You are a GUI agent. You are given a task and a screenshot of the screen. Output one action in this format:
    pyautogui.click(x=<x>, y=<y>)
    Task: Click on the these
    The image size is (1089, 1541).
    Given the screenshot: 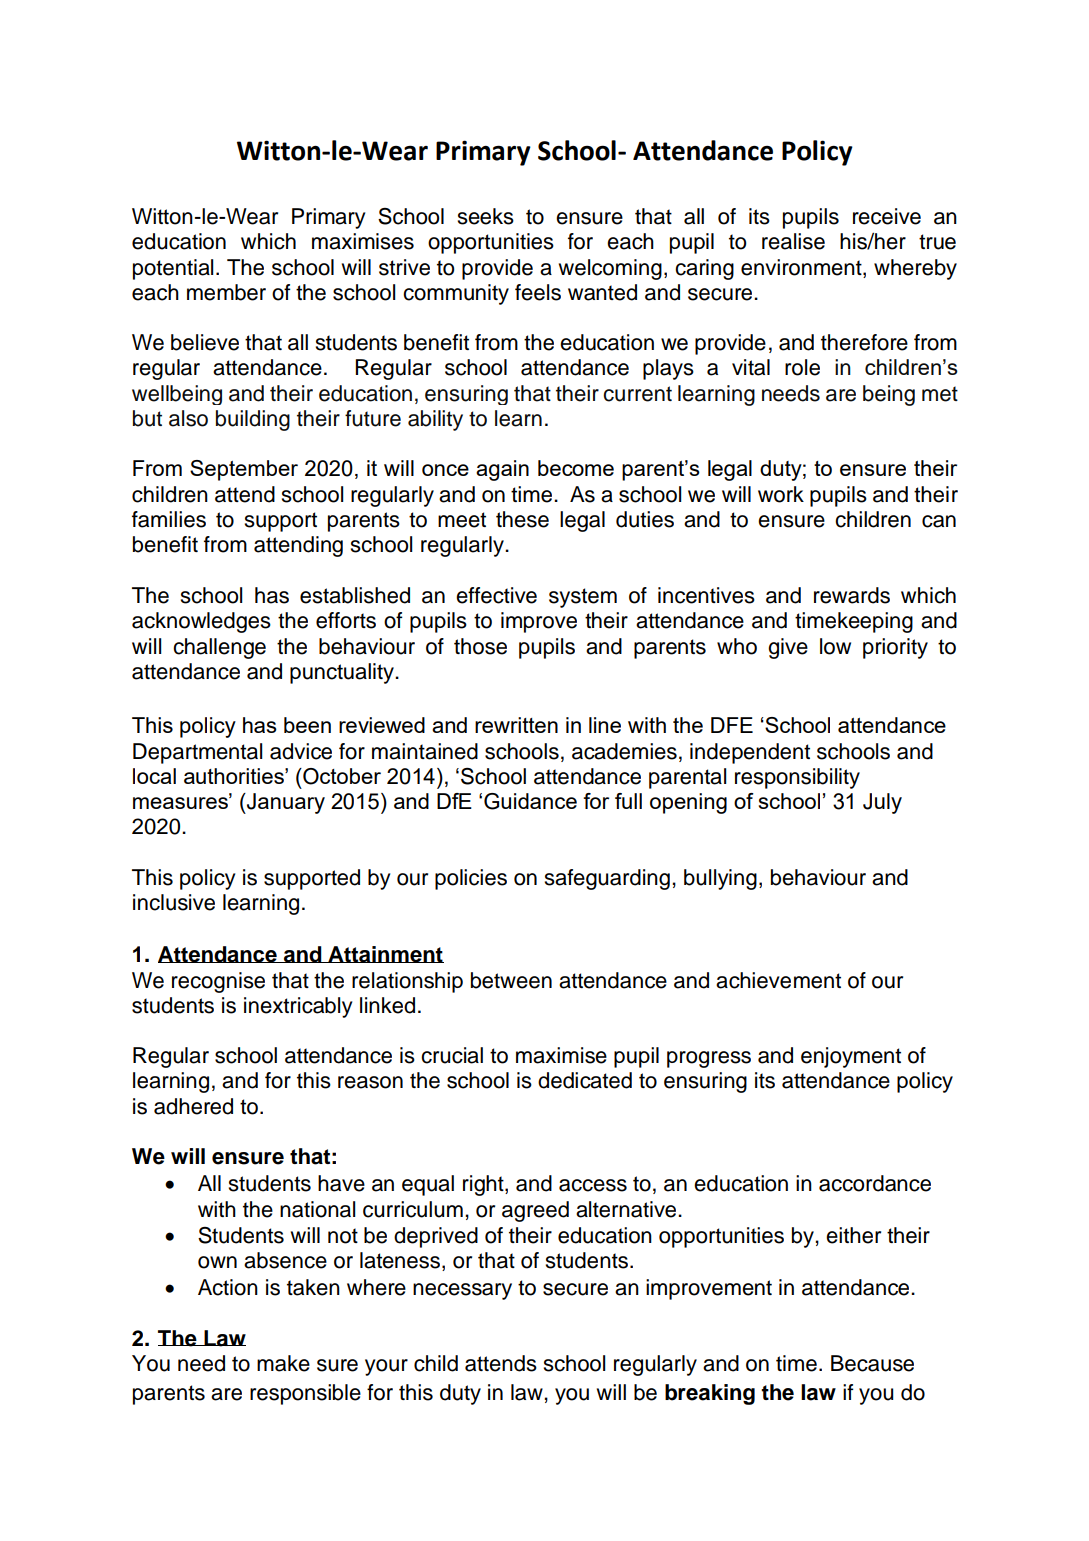 What is the action you would take?
    pyautogui.click(x=522, y=519)
